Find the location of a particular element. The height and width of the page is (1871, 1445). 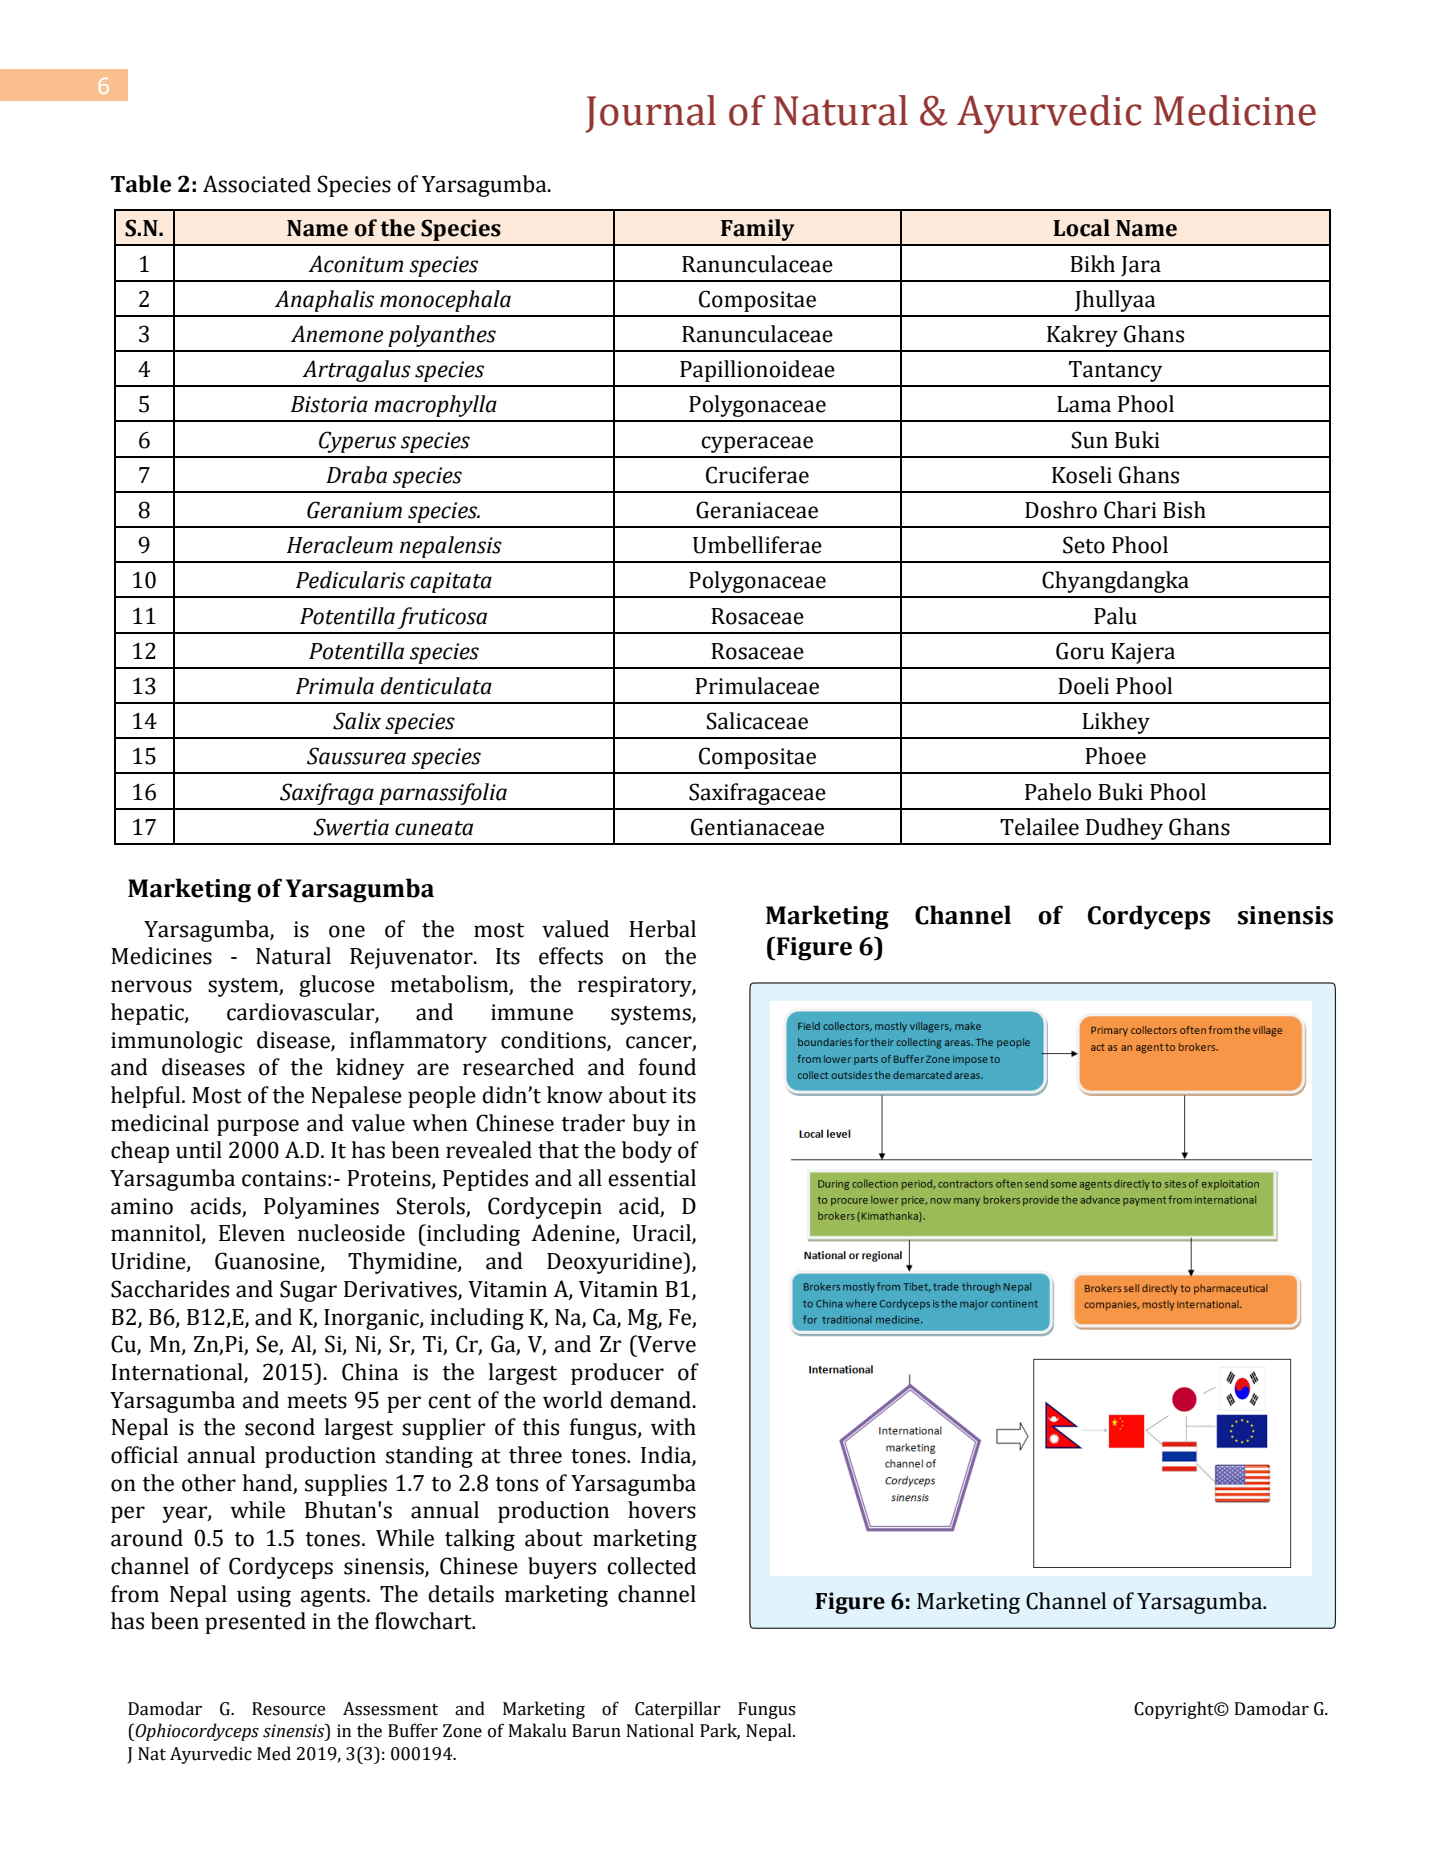

Geranium is located at coordinates (354, 510).
